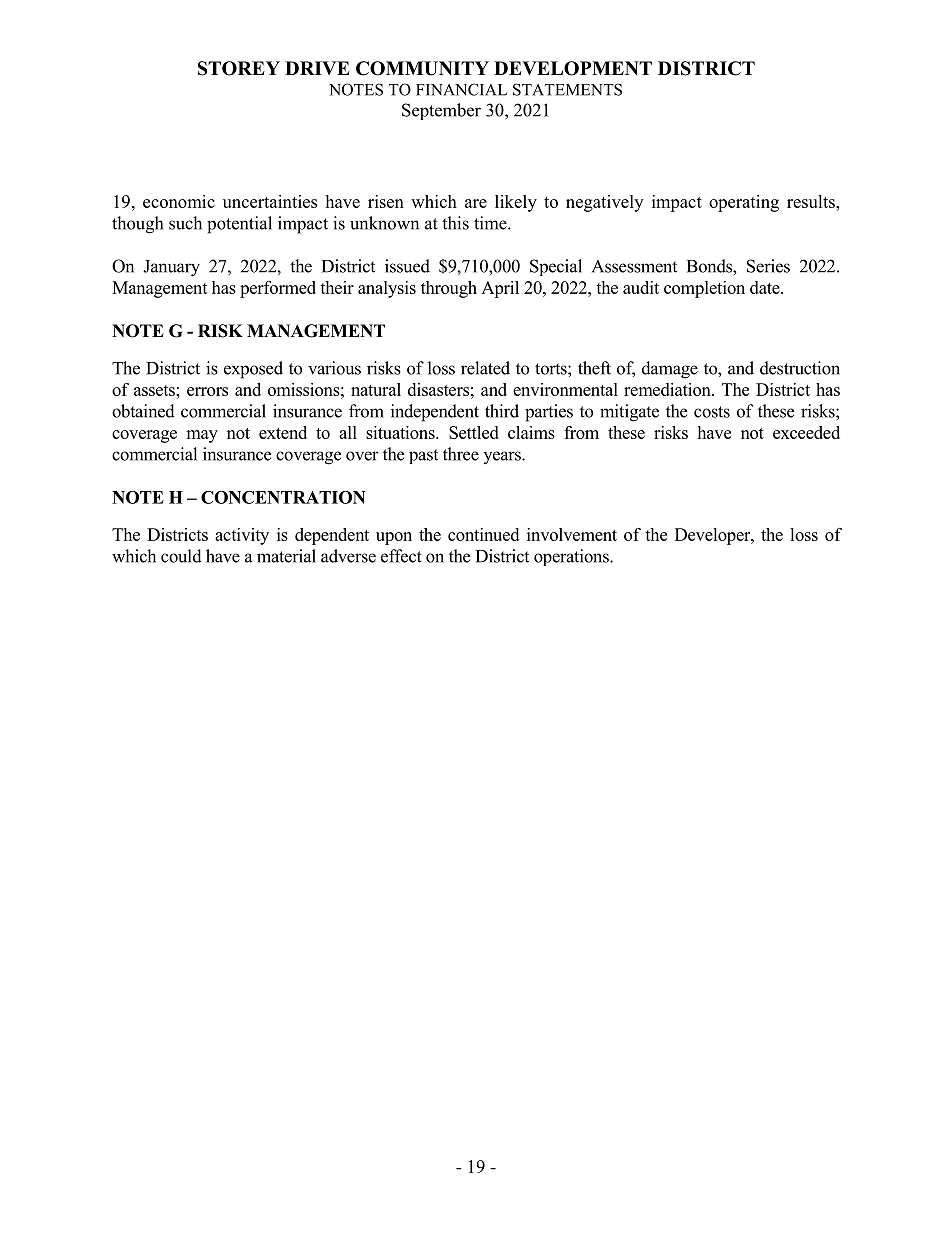 This screenshot has height=1233, width=952. Describe the element at coordinates (573, 68) in the screenshot. I see `DEVELOPMENT` at that location.
